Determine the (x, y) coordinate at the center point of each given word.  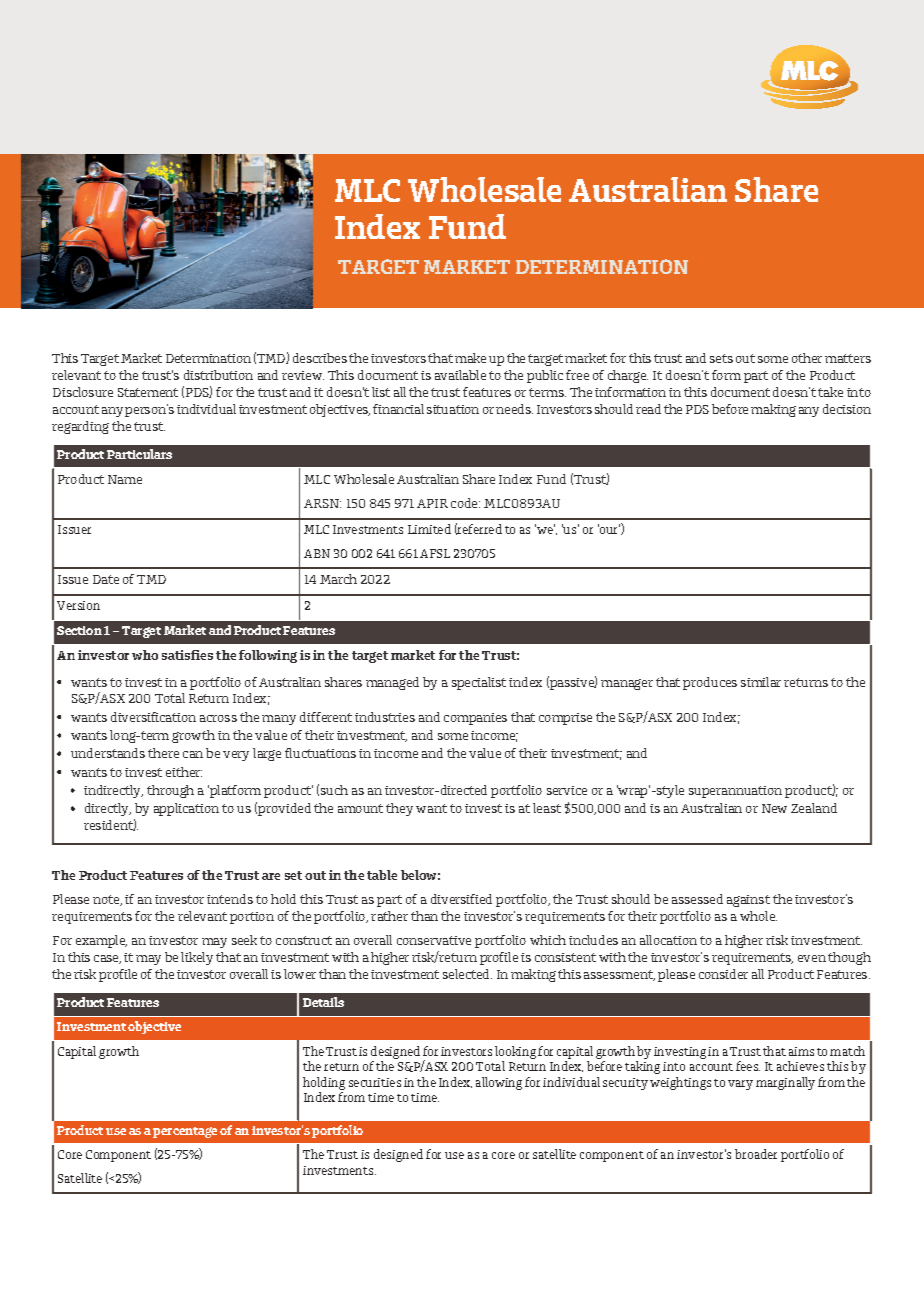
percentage (185, 1132)
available (460, 375)
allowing (499, 1083)
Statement (148, 392)
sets (721, 358)
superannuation (735, 792)
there (163, 753)
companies (475, 719)
